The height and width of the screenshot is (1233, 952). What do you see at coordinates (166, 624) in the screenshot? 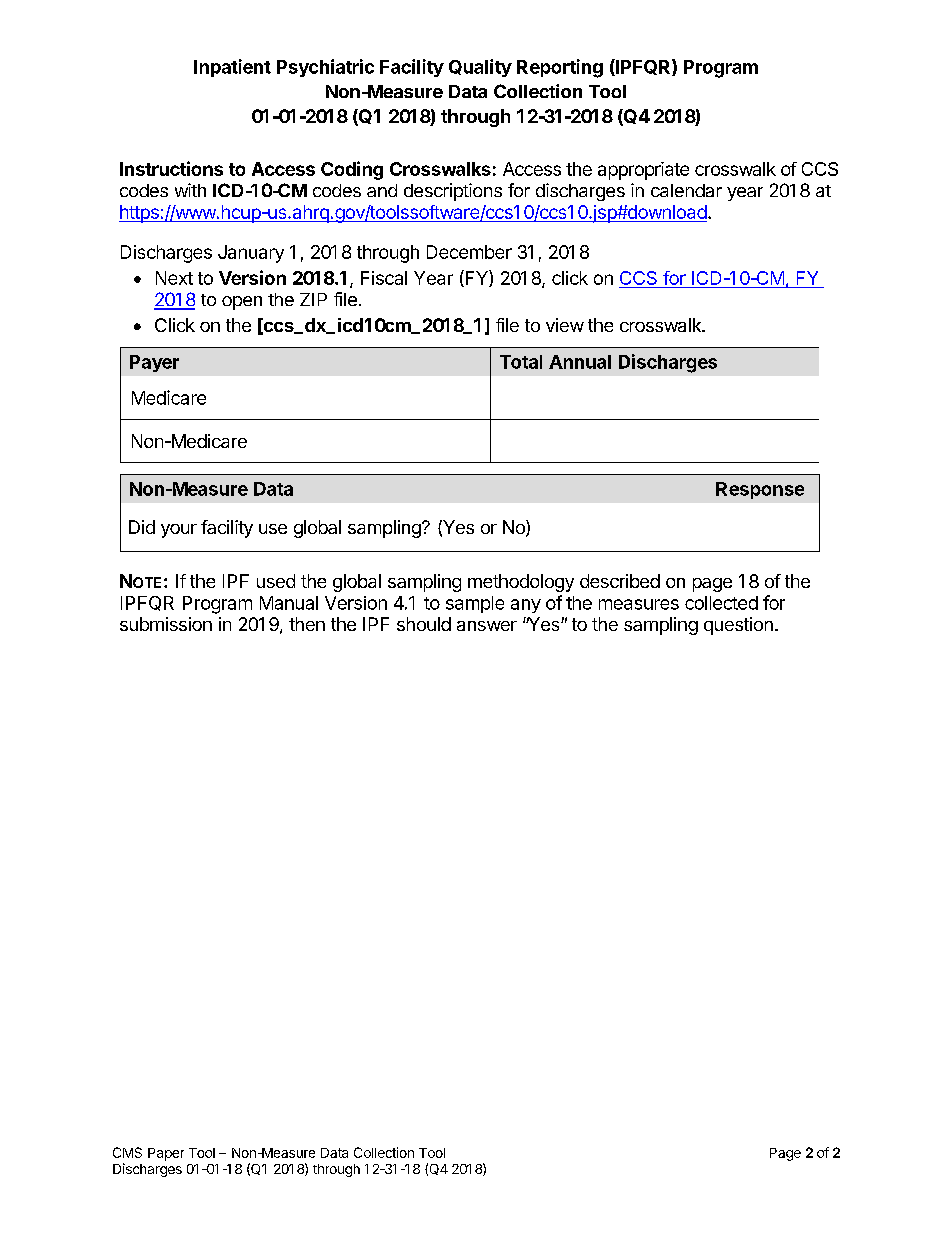
I see `submission` at bounding box center [166, 624].
